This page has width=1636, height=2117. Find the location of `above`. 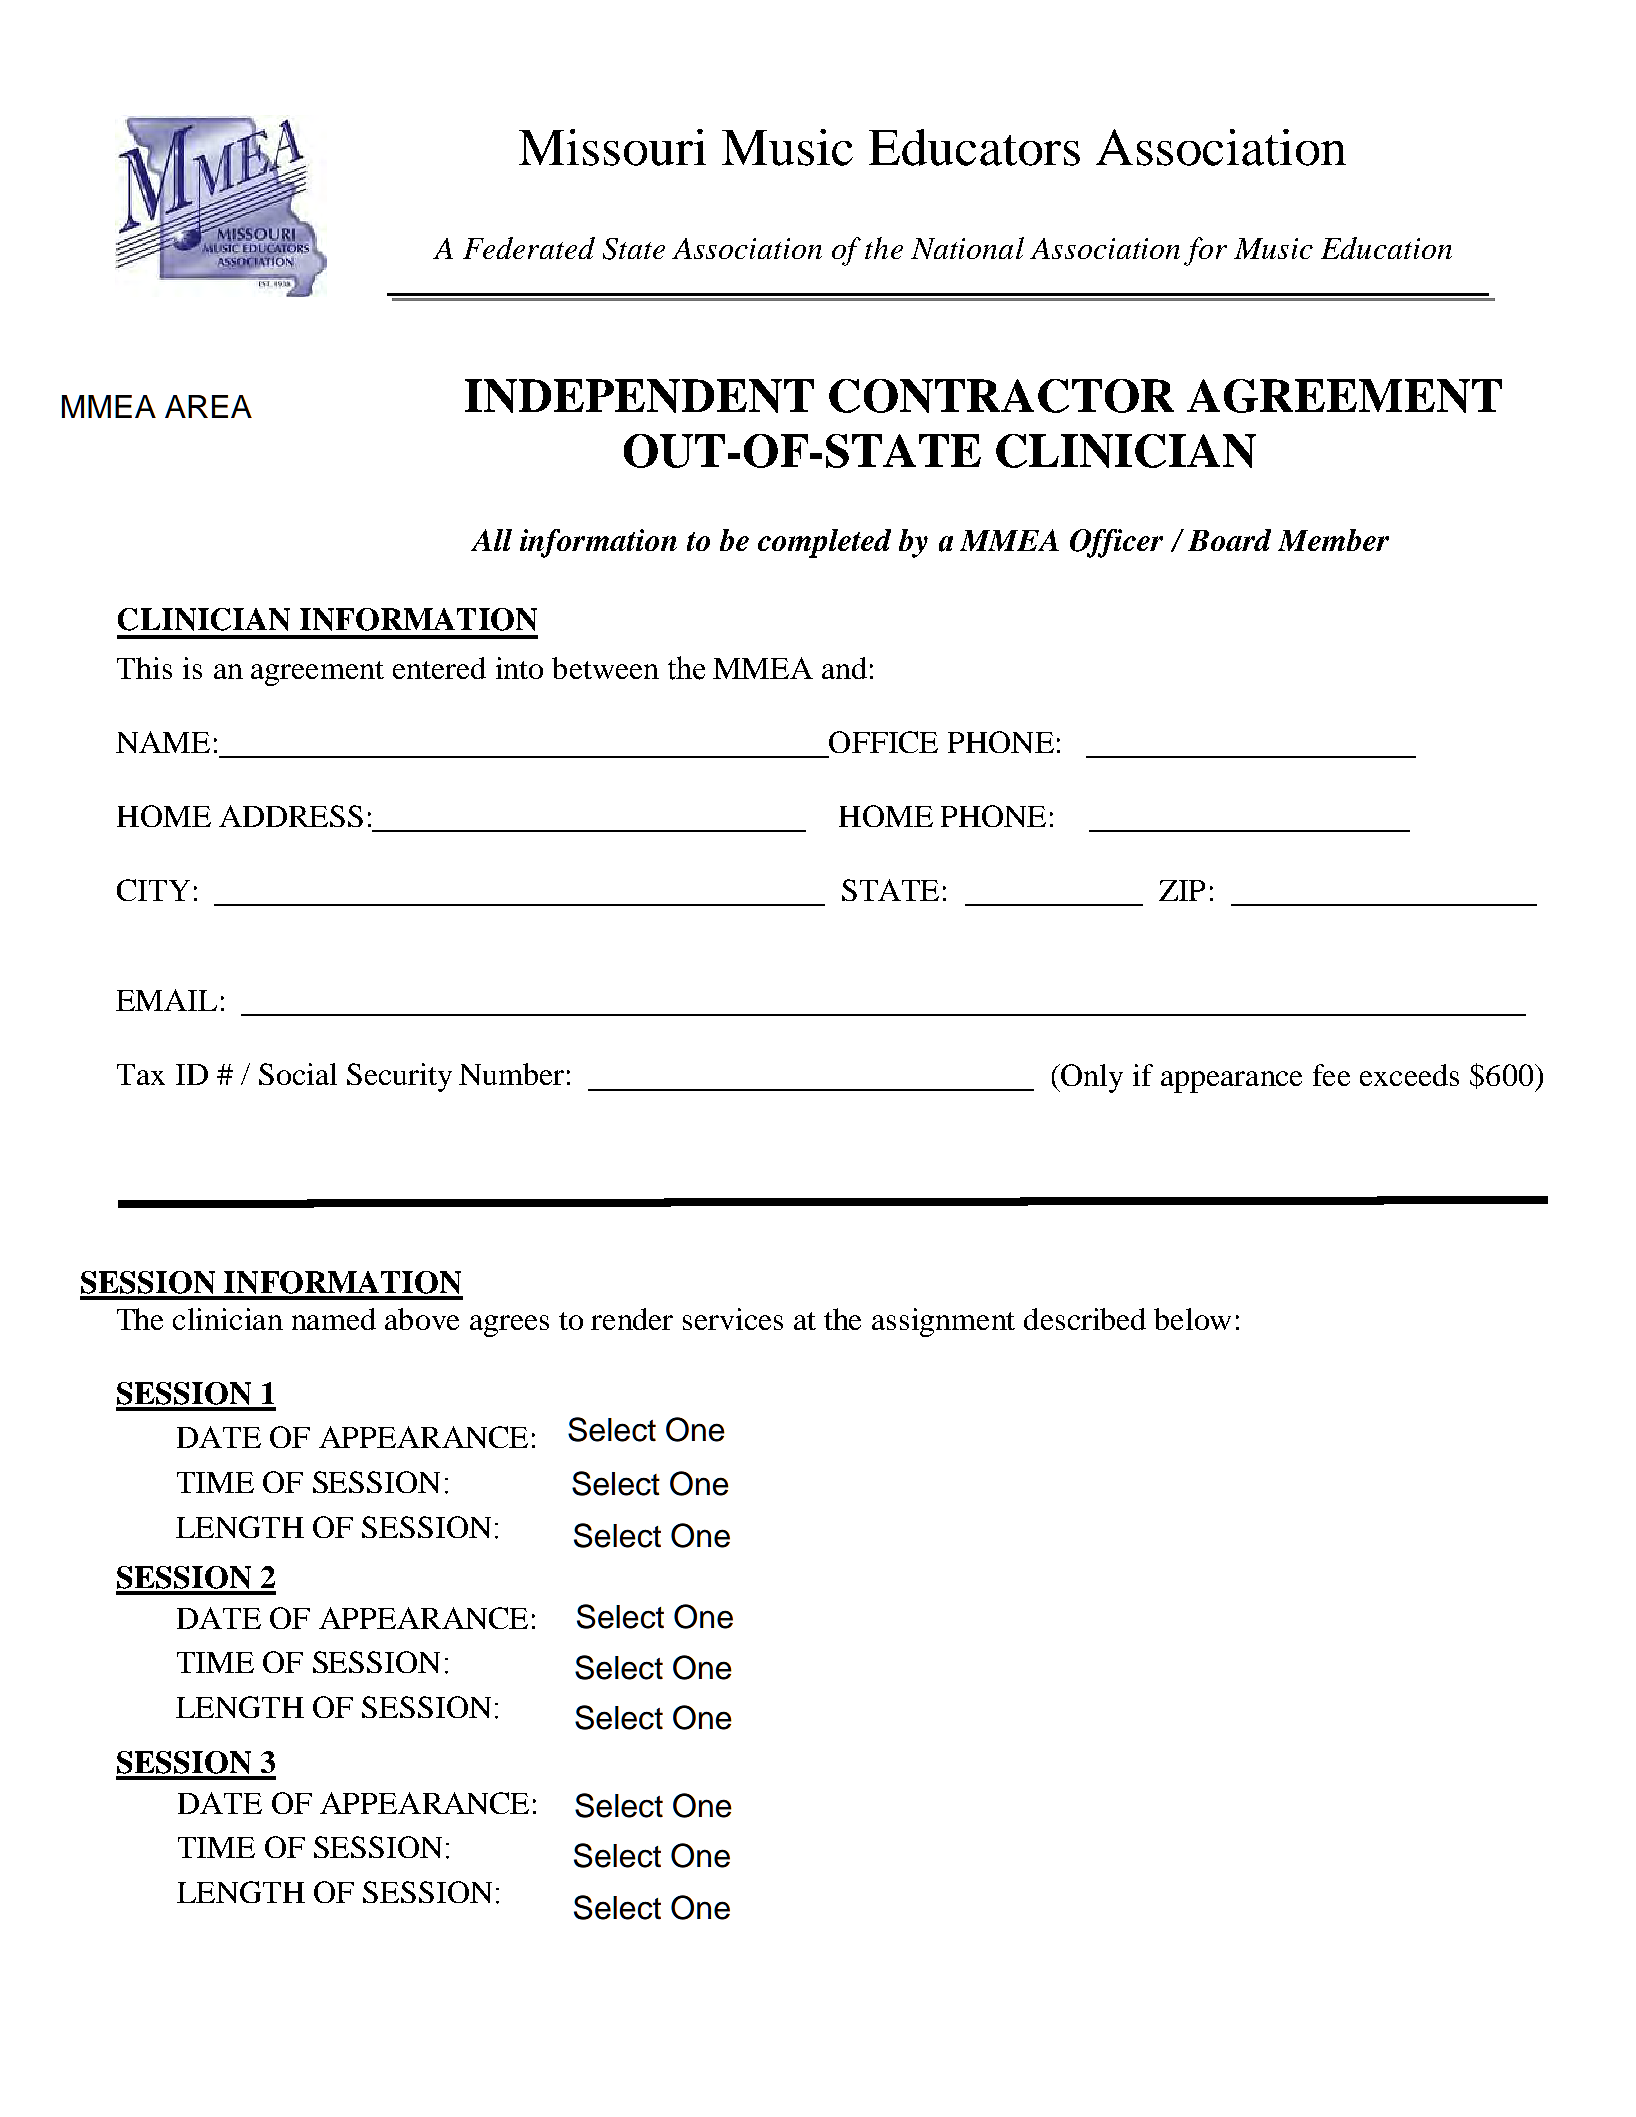

above is located at coordinates (422, 1319).
